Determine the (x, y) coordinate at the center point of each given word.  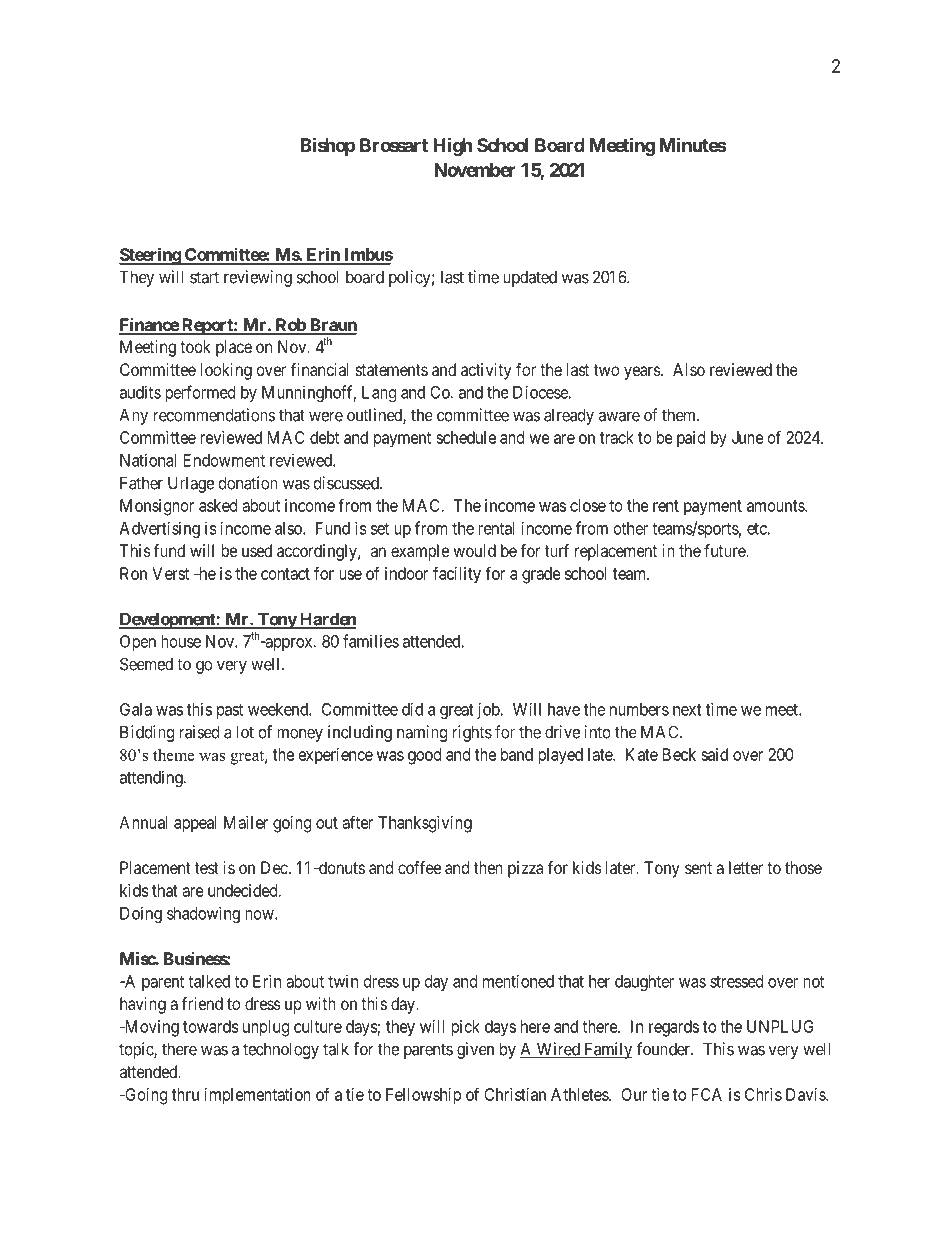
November (475, 170)
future (725, 550)
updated (530, 278)
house (181, 641)
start (204, 277)
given (475, 1050)
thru (185, 1094)
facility (457, 575)
